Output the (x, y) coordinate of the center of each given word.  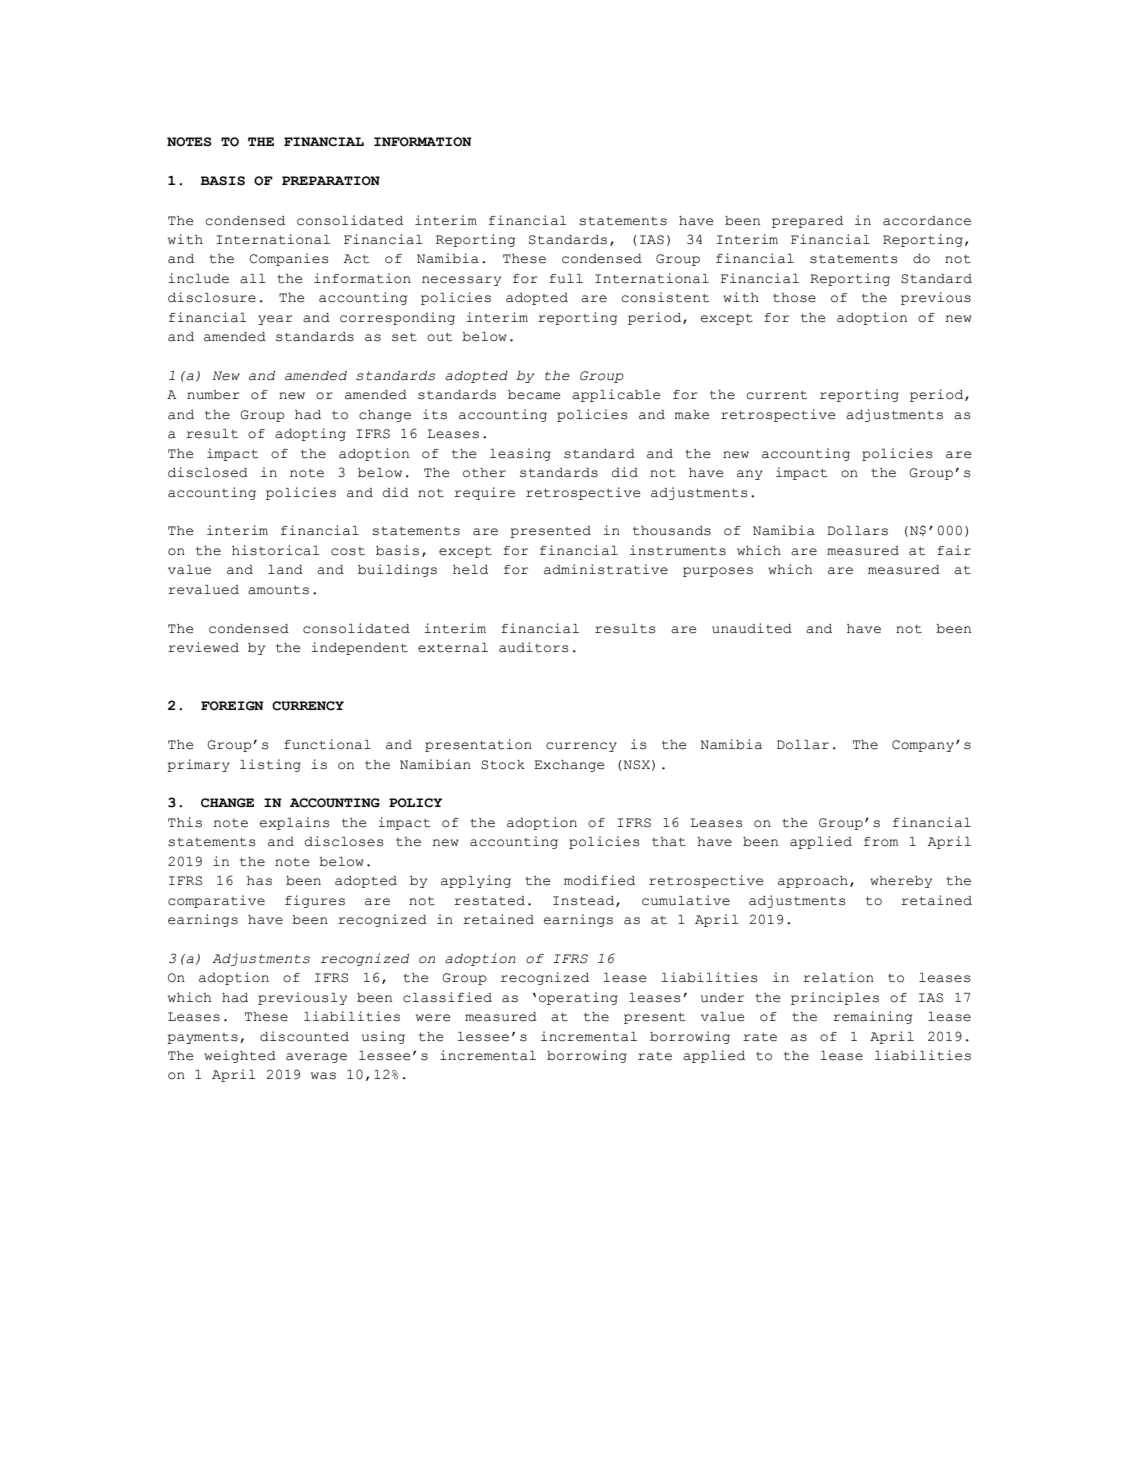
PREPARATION (331, 181)
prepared (807, 222)
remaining (872, 1017)
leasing (520, 454)
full (566, 279)
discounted (304, 1036)
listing (270, 765)
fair (954, 550)
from (881, 842)
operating (578, 998)
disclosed (208, 472)
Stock (503, 765)
